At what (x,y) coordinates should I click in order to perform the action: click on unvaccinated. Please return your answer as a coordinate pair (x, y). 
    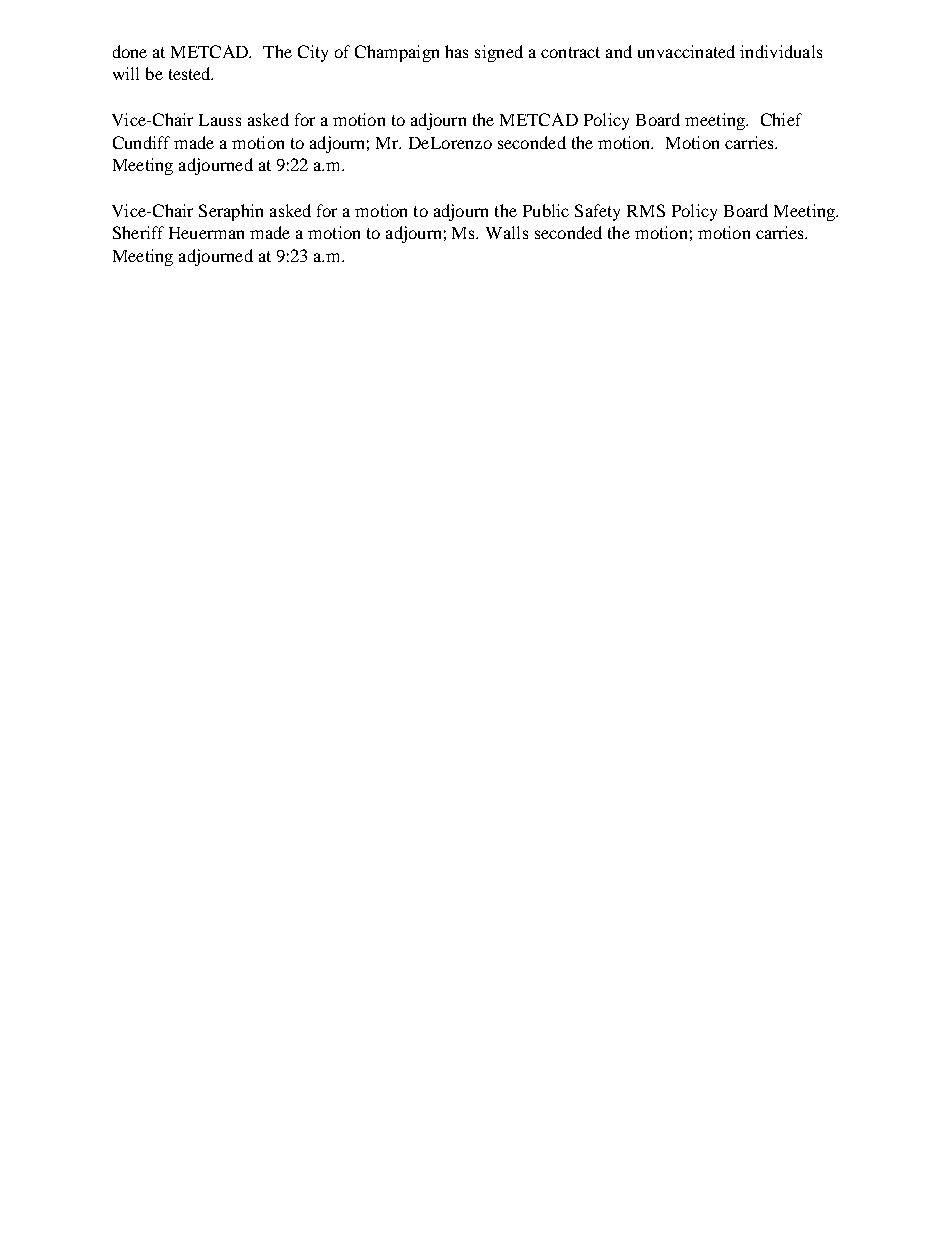
    Looking at the image, I should click on (686, 51).
